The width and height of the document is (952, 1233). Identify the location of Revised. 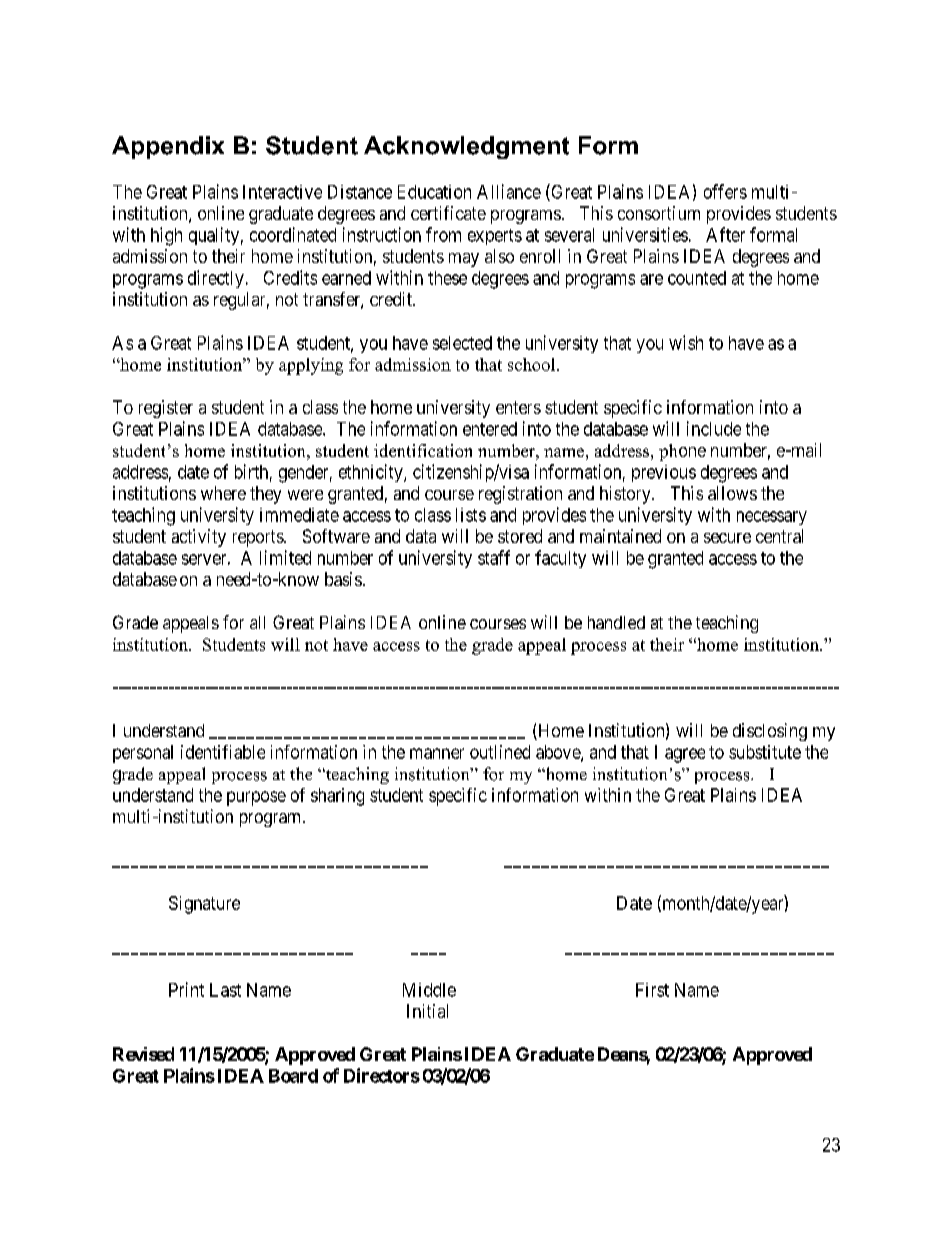
(143, 1054).
